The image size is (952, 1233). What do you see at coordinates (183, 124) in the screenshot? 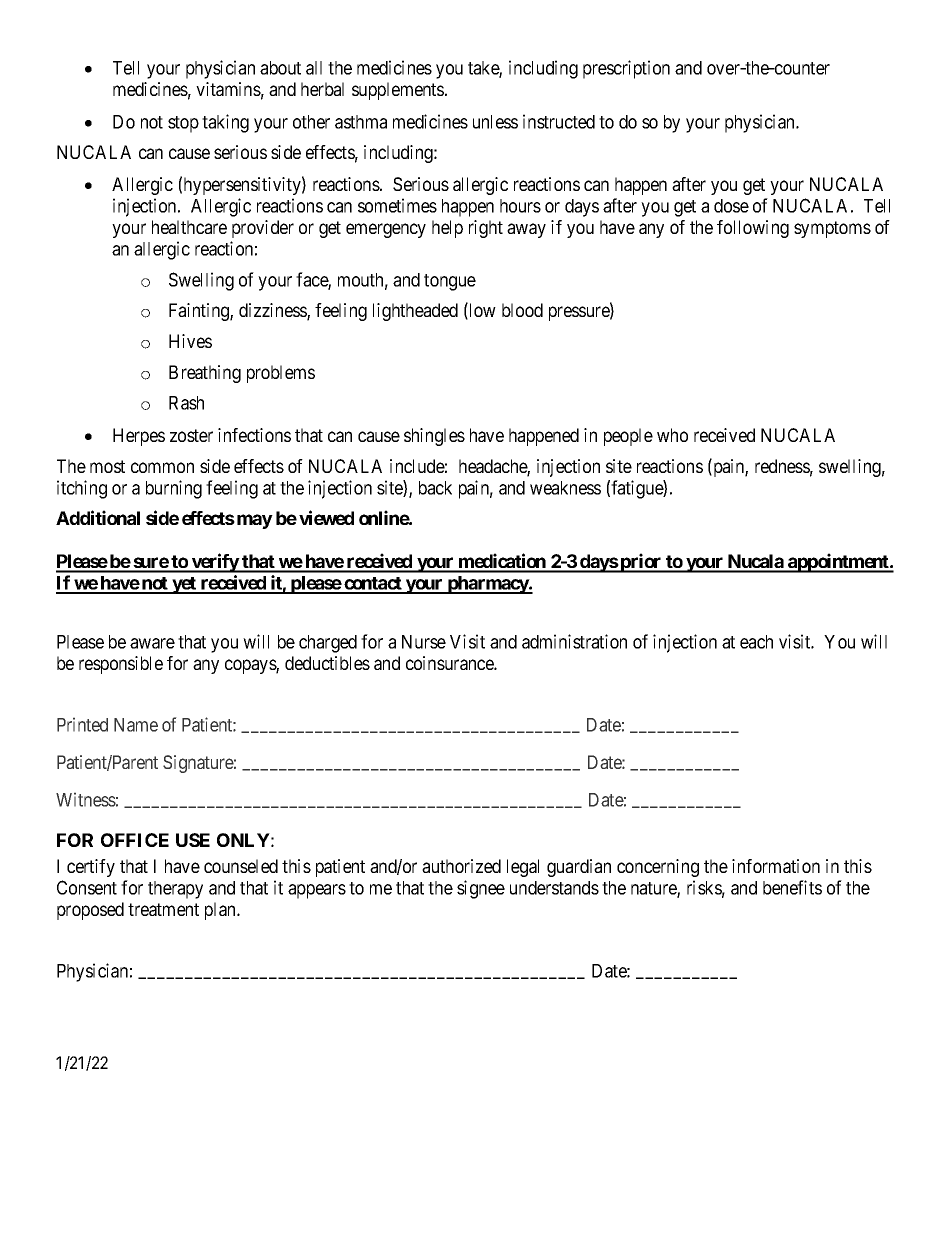
I see `stop` at bounding box center [183, 124].
